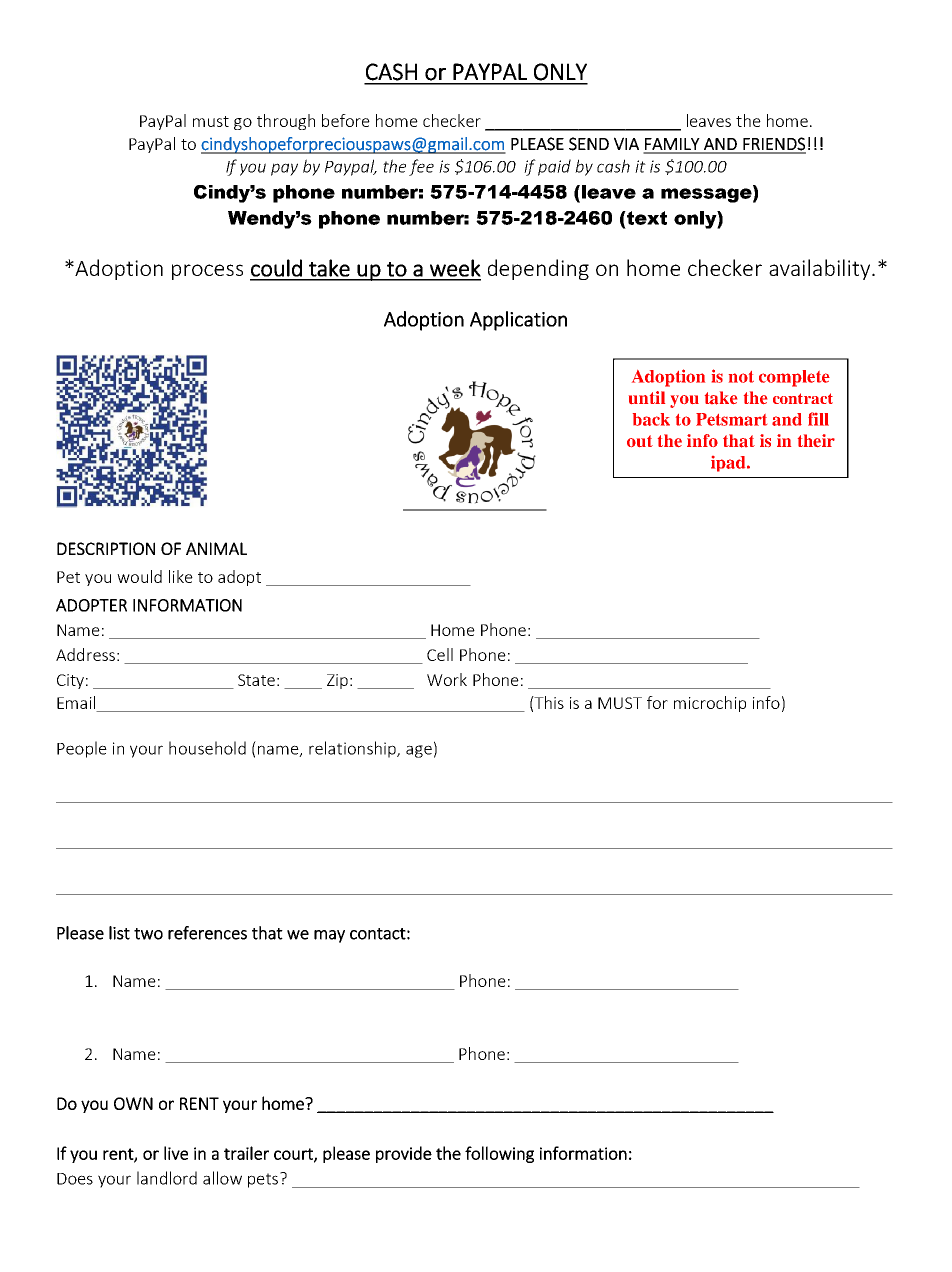 This document has height=1272, width=952. I want to click on VIA, so click(626, 143).
